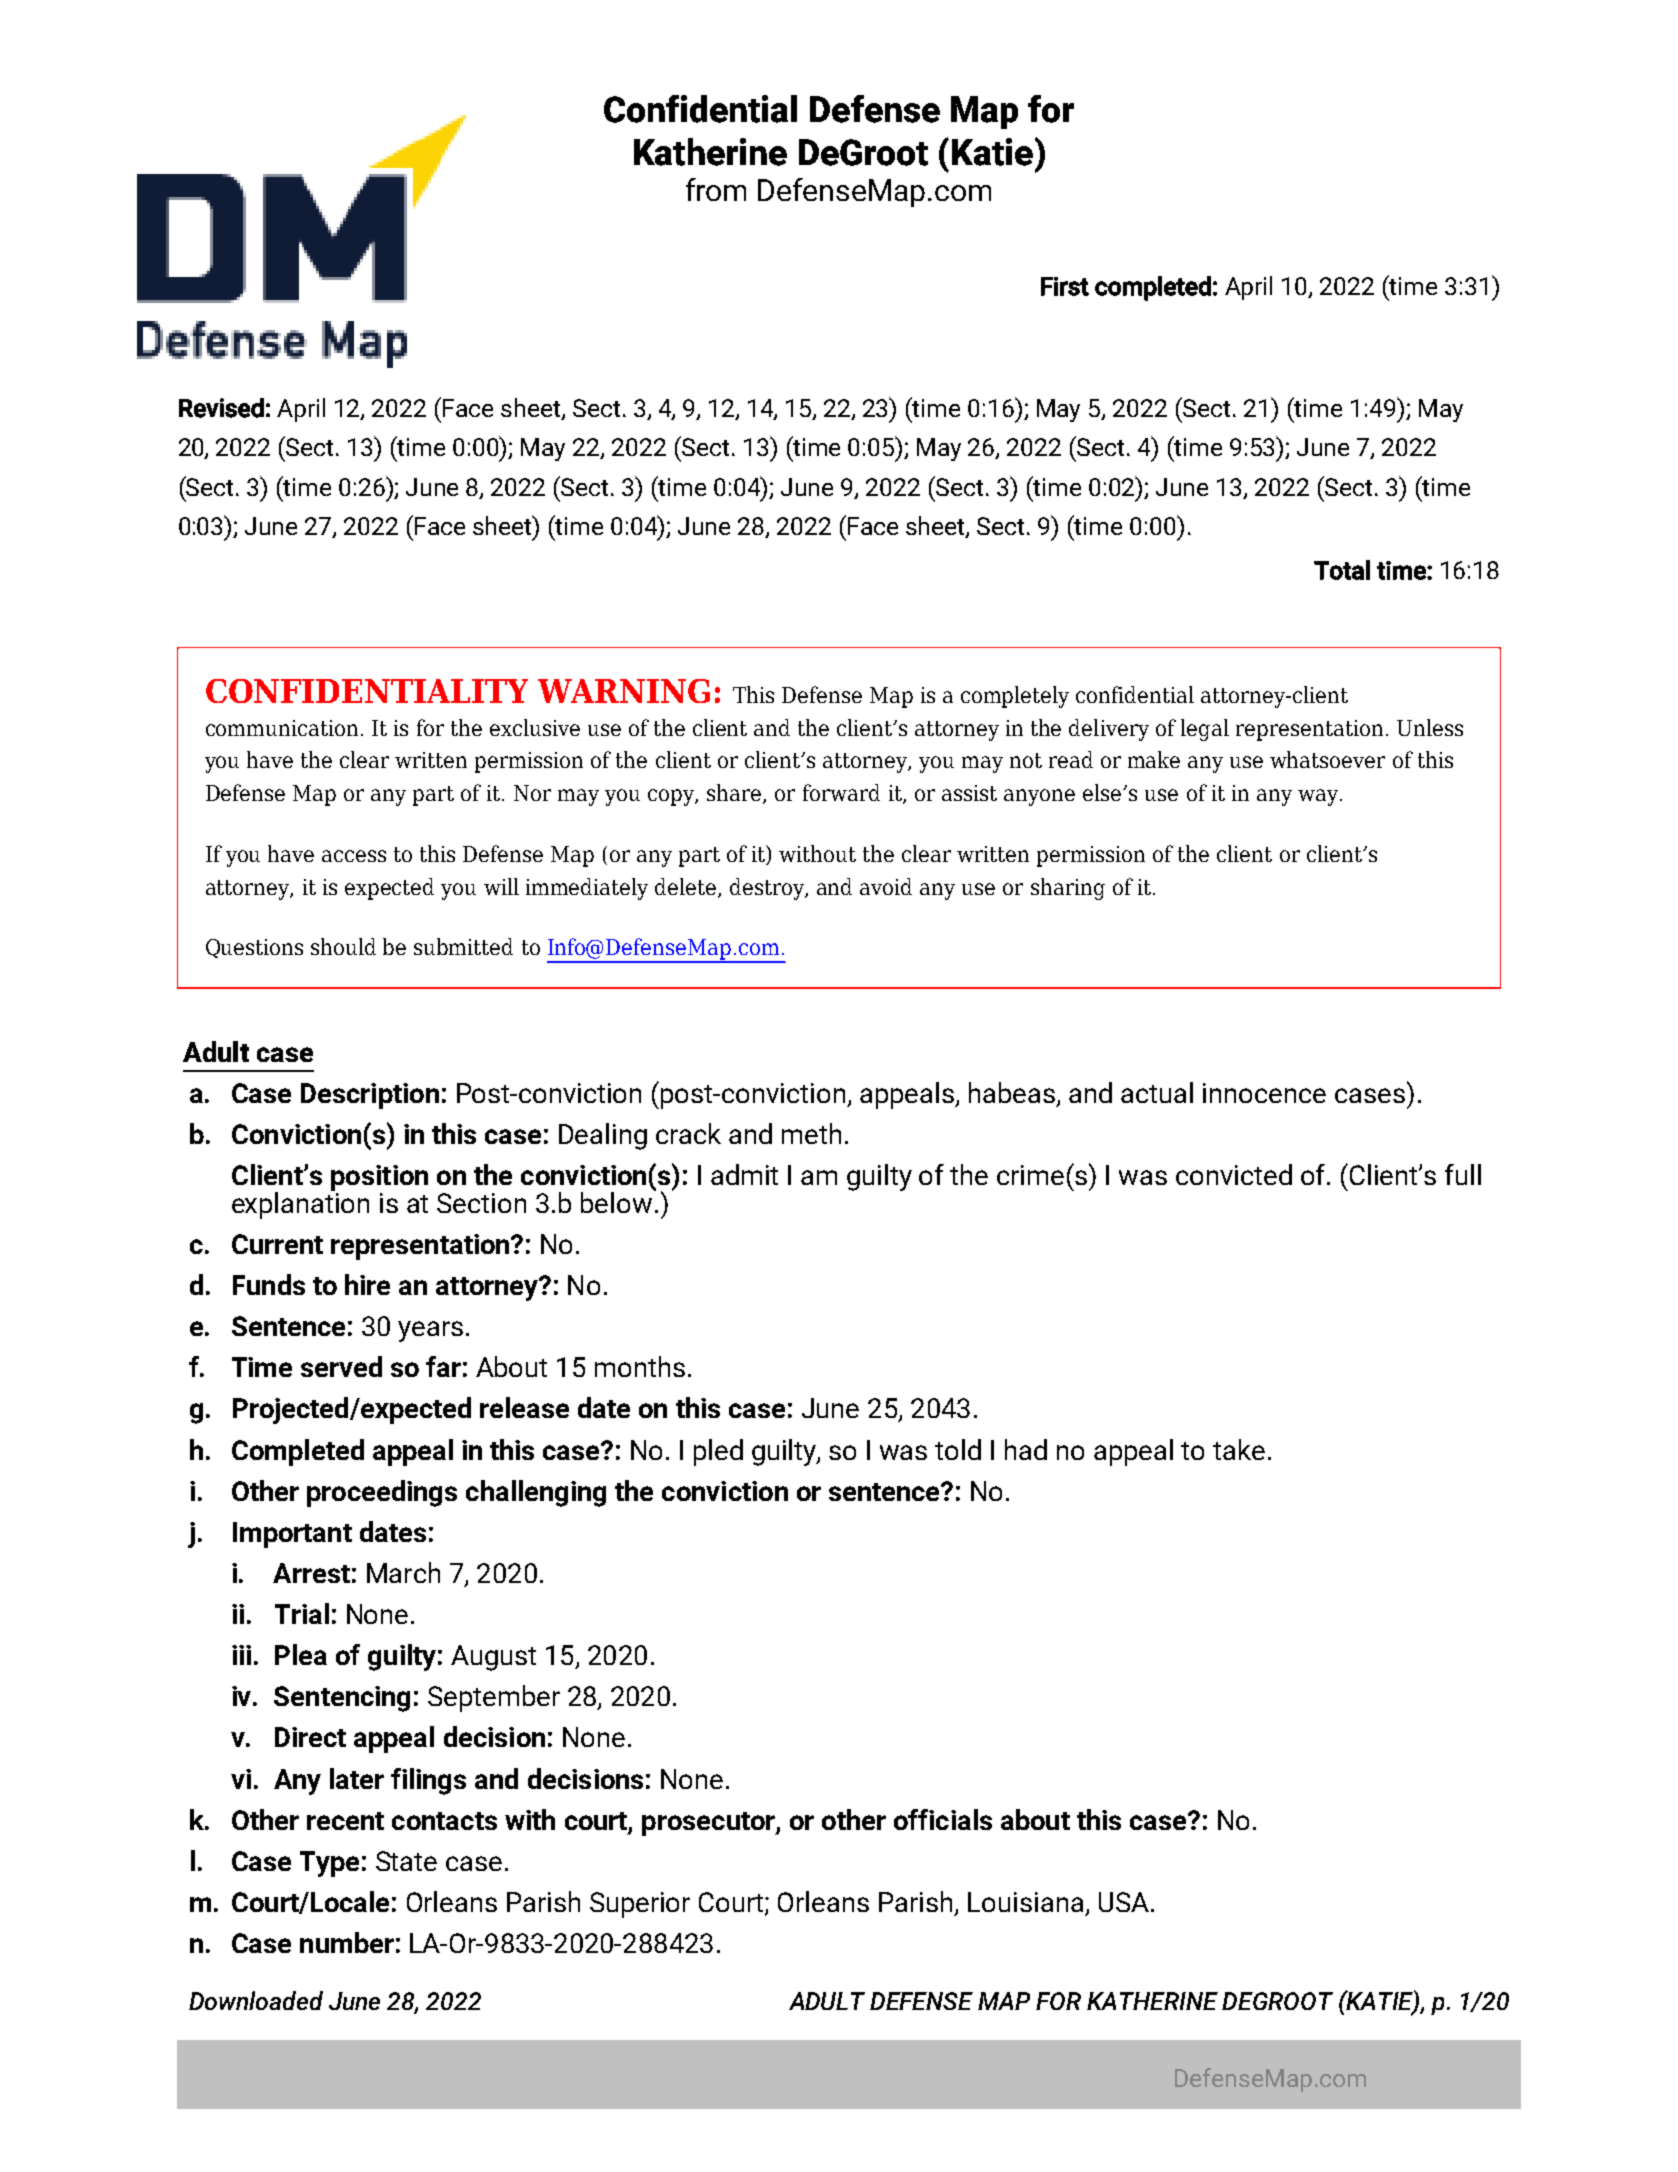  Describe the element at coordinates (1264, 1093) in the page. I see `innocence` at that location.
